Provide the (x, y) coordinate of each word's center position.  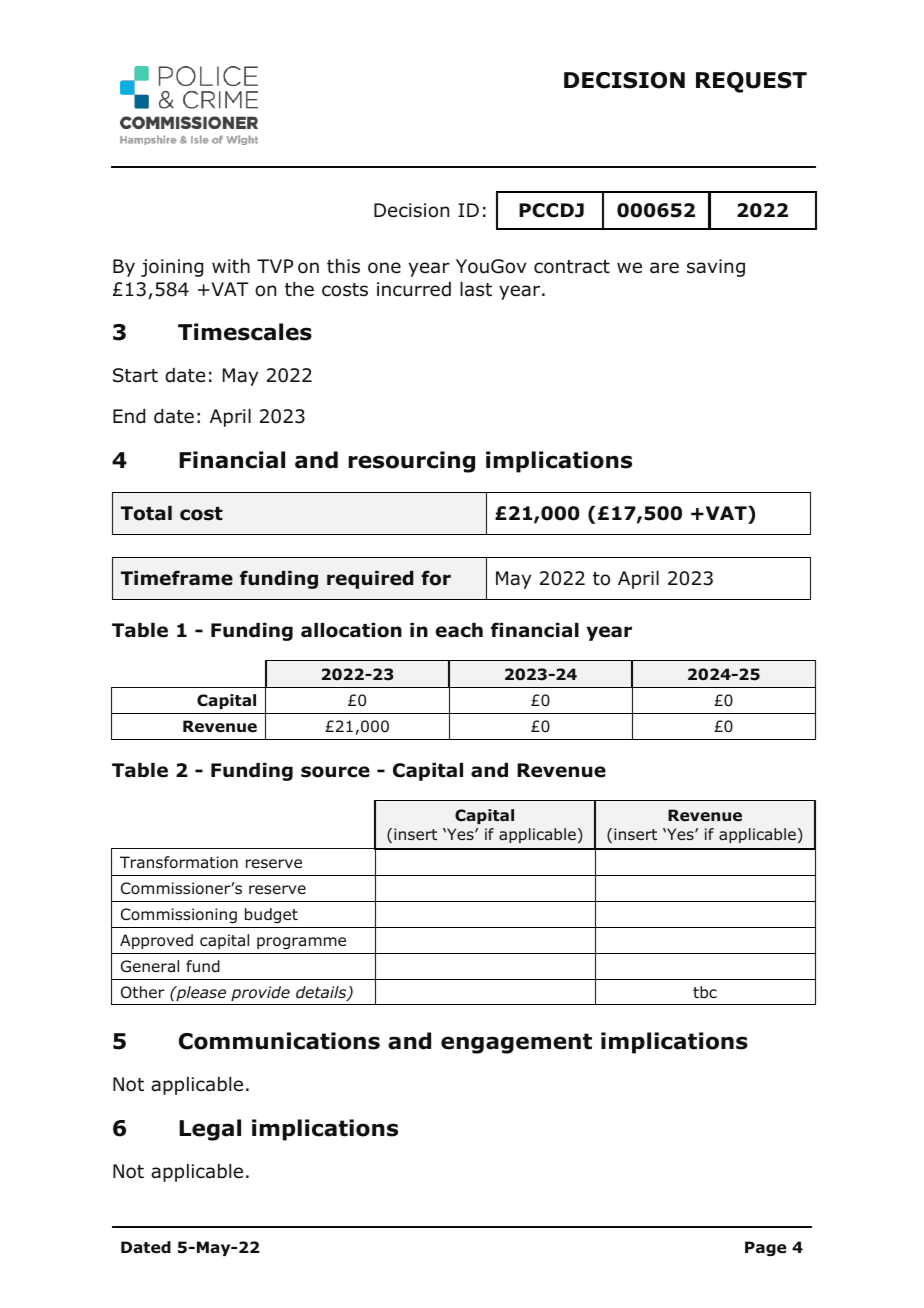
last (476, 289)
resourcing (411, 462)
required (370, 580)
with (231, 266)
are (664, 268)
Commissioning (179, 915)
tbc (705, 992)
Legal (210, 1130)
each (459, 630)
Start (135, 375)
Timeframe (177, 578)
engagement (516, 1043)
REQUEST (751, 82)
